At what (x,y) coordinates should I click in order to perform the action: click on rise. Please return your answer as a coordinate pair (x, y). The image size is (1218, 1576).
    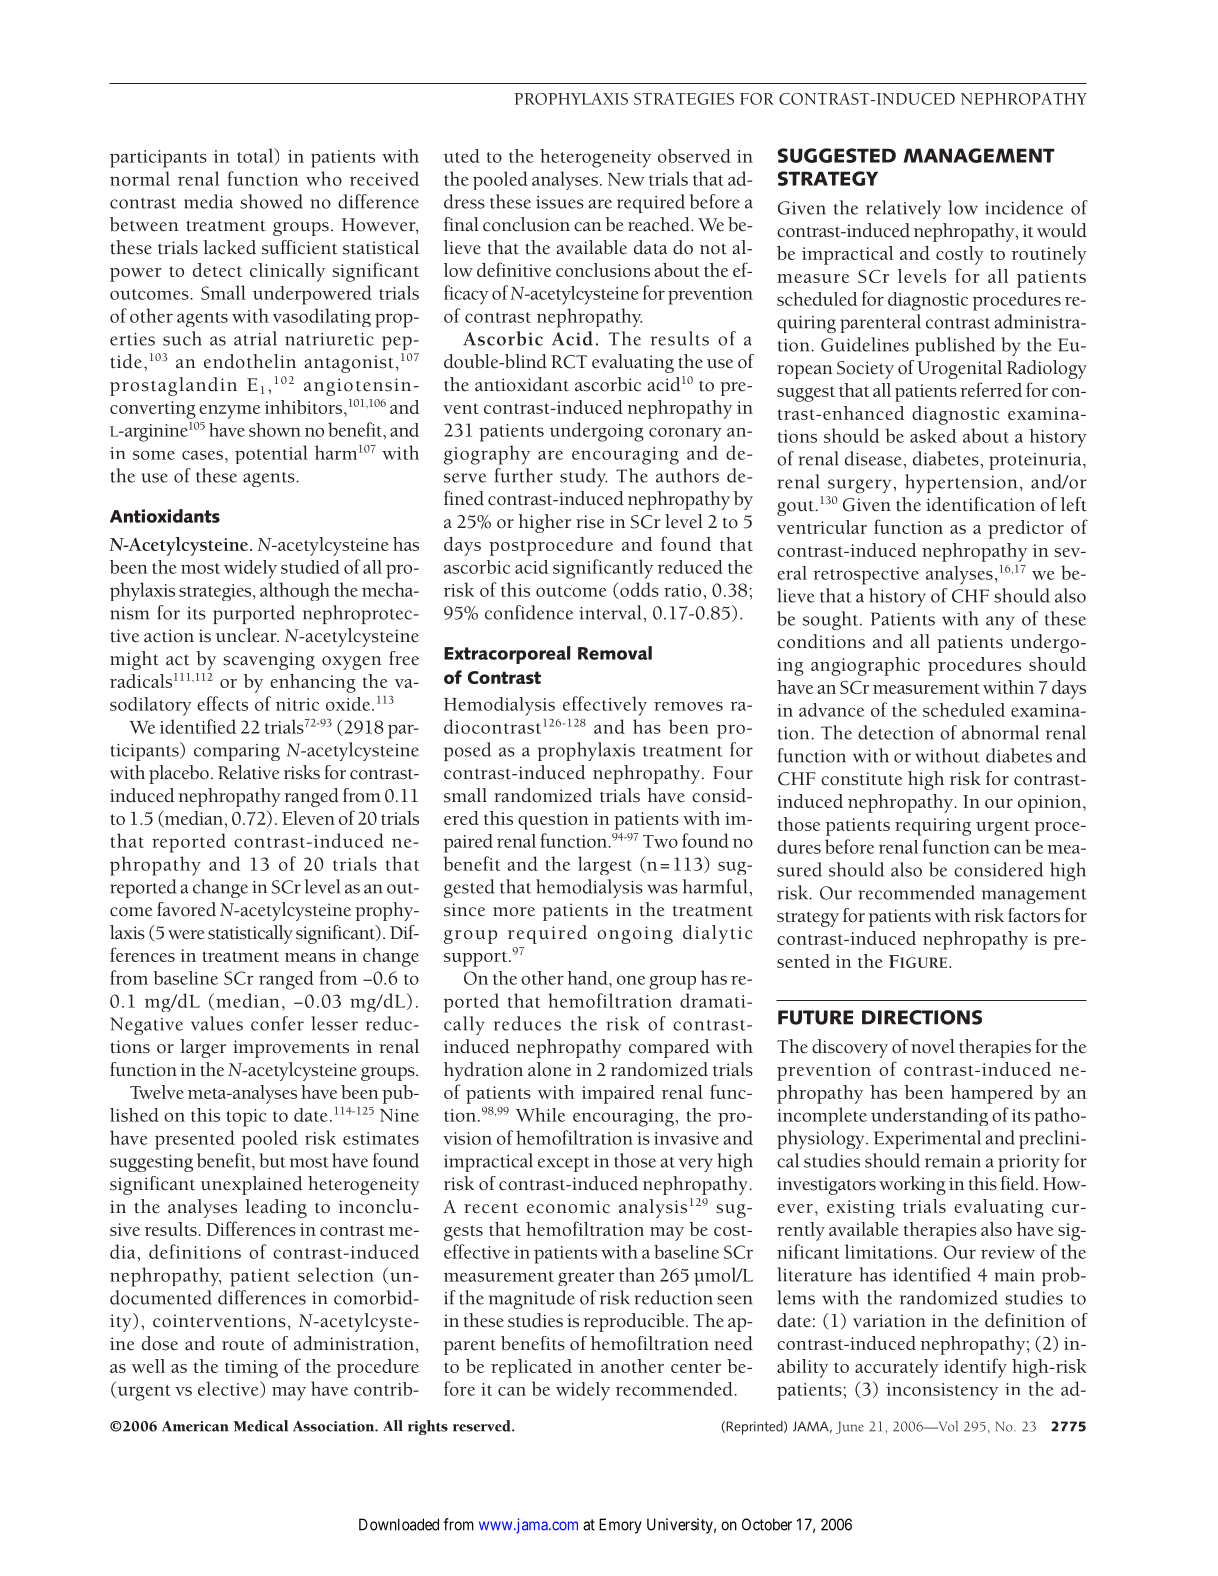
    Looking at the image, I should click on (590, 522).
